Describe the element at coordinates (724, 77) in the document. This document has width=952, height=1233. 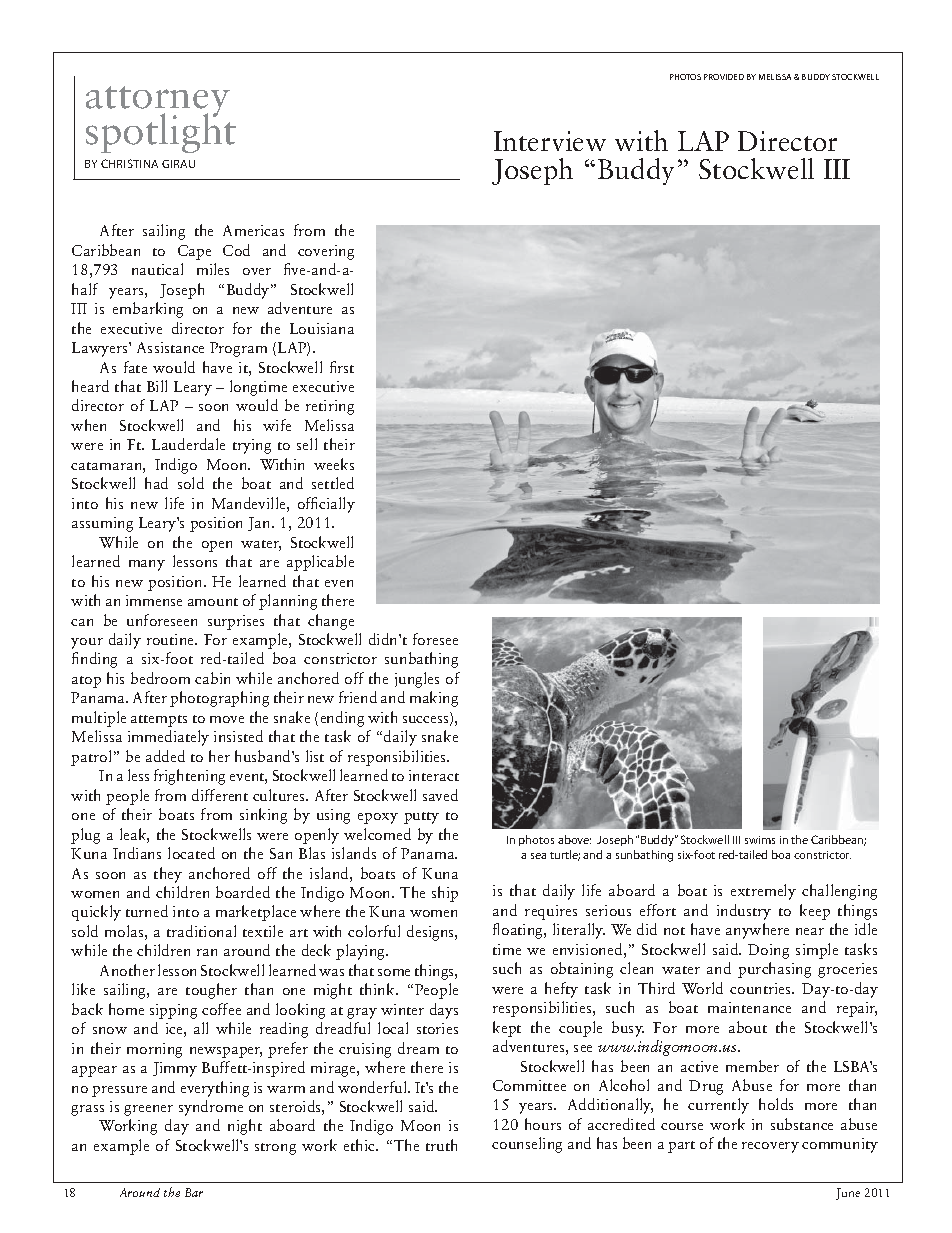
I see `PROVIDED` at that location.
